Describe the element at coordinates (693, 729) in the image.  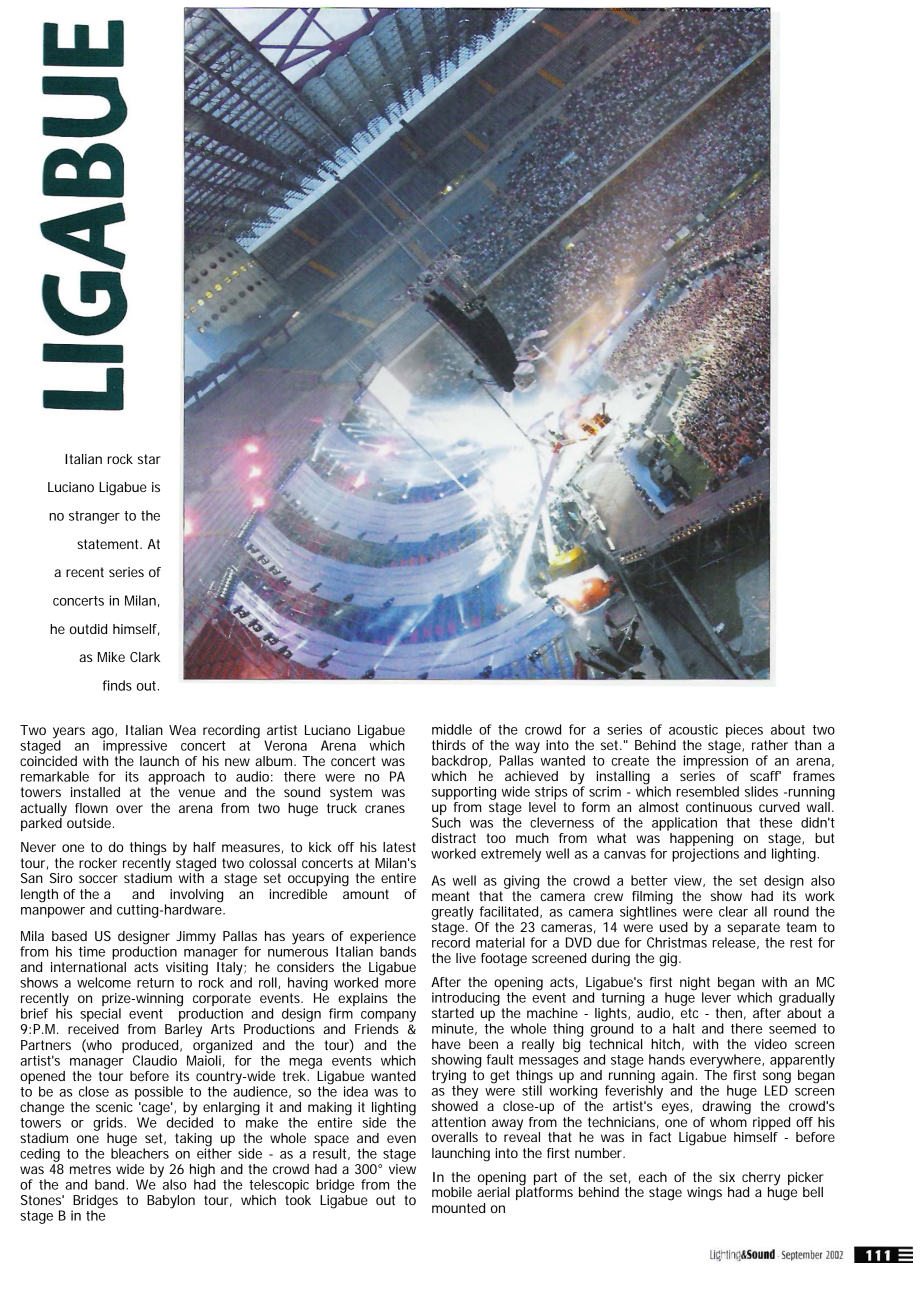
I see `acoustic` at that location.
